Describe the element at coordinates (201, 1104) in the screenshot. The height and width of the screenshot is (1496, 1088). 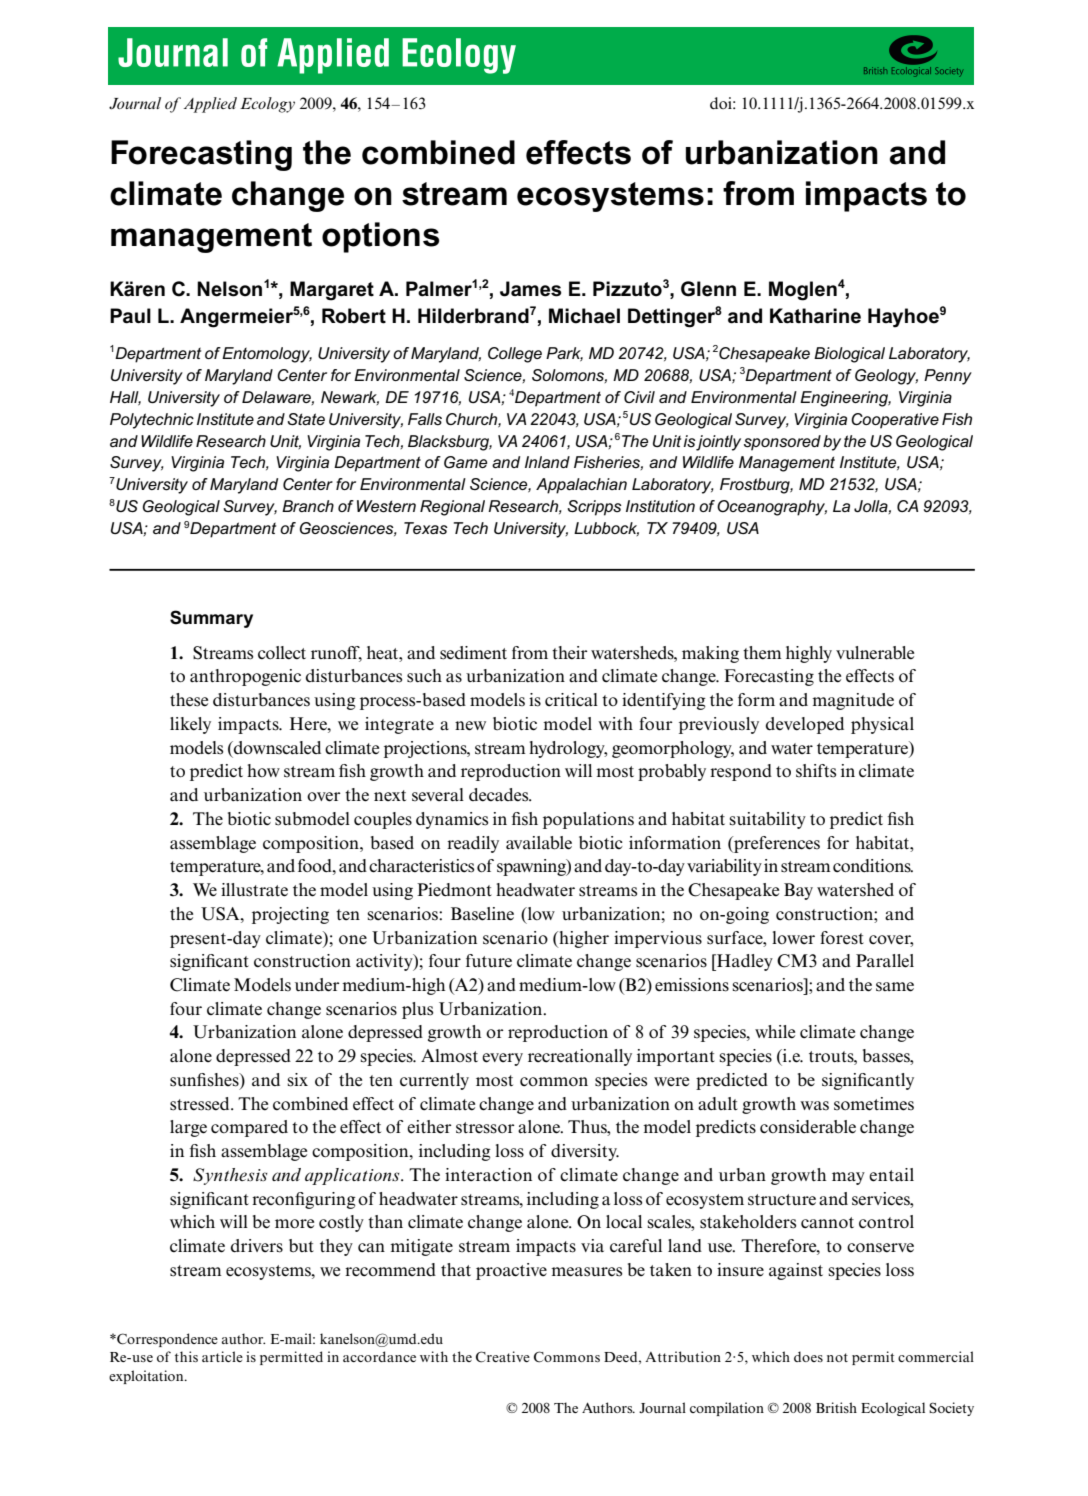
I see `stressed` at that location.
